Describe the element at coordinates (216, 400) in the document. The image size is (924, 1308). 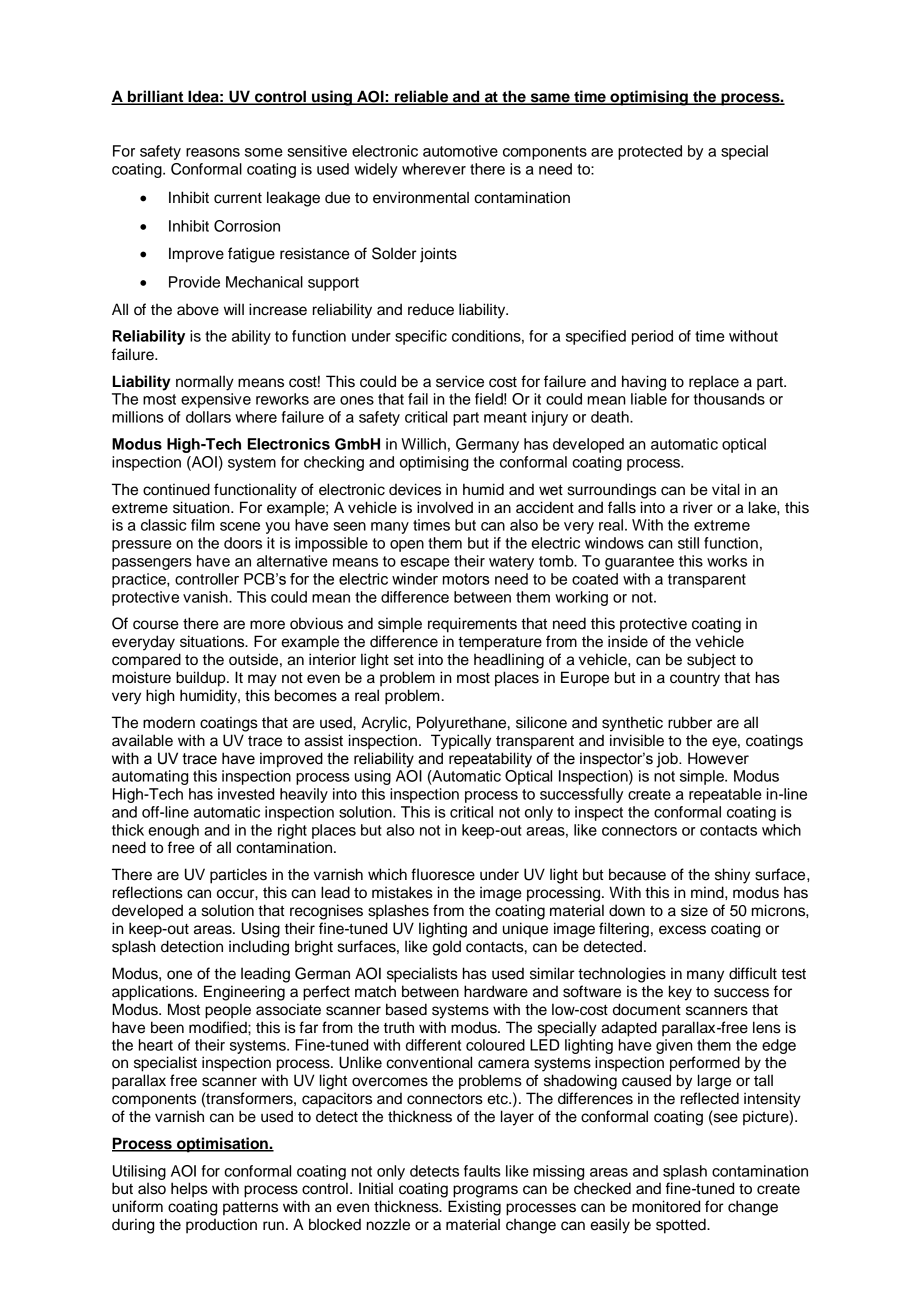
I see `expensive` at that location.
